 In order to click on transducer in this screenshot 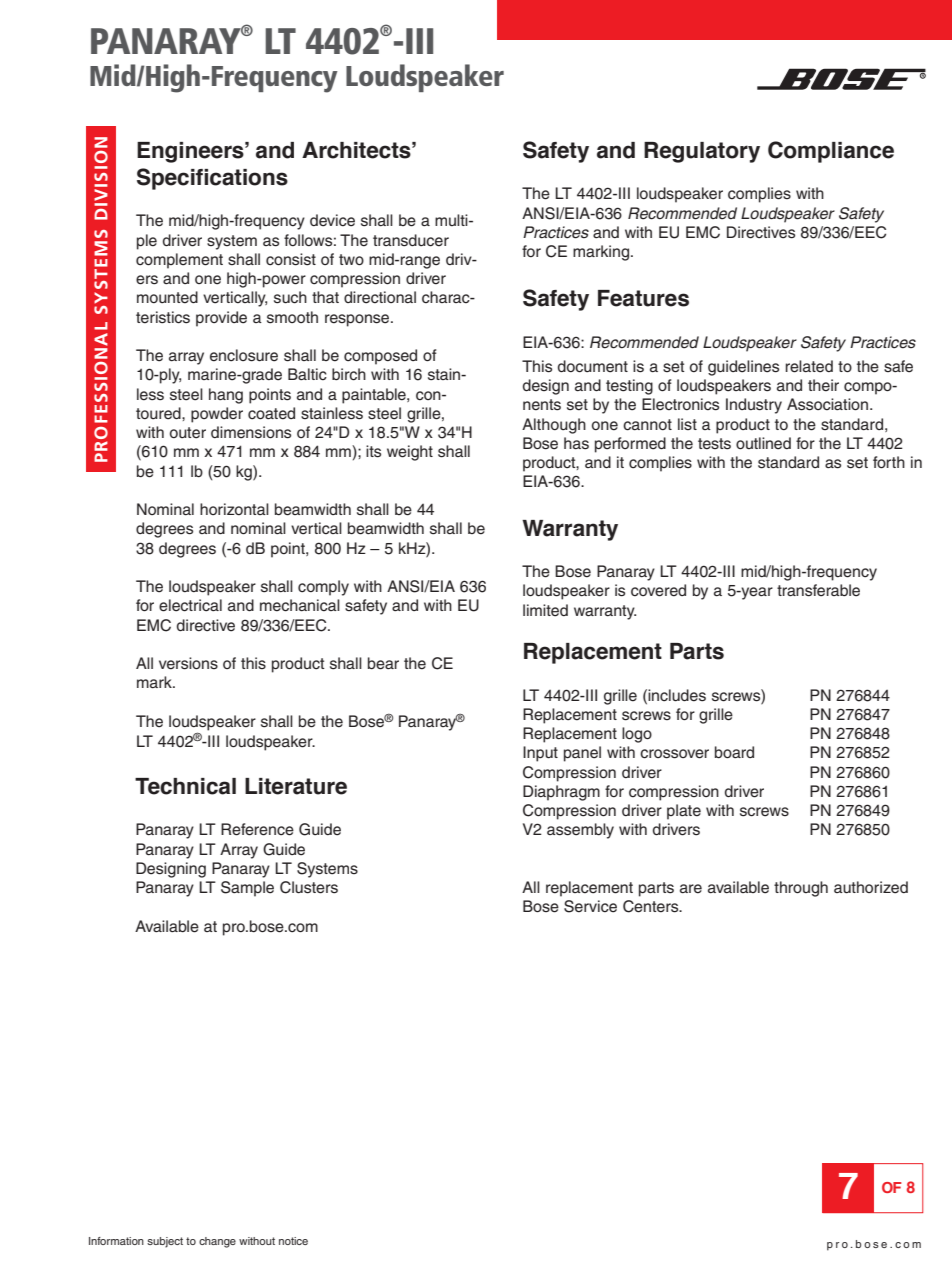, I will do `click(411, 240)`.
